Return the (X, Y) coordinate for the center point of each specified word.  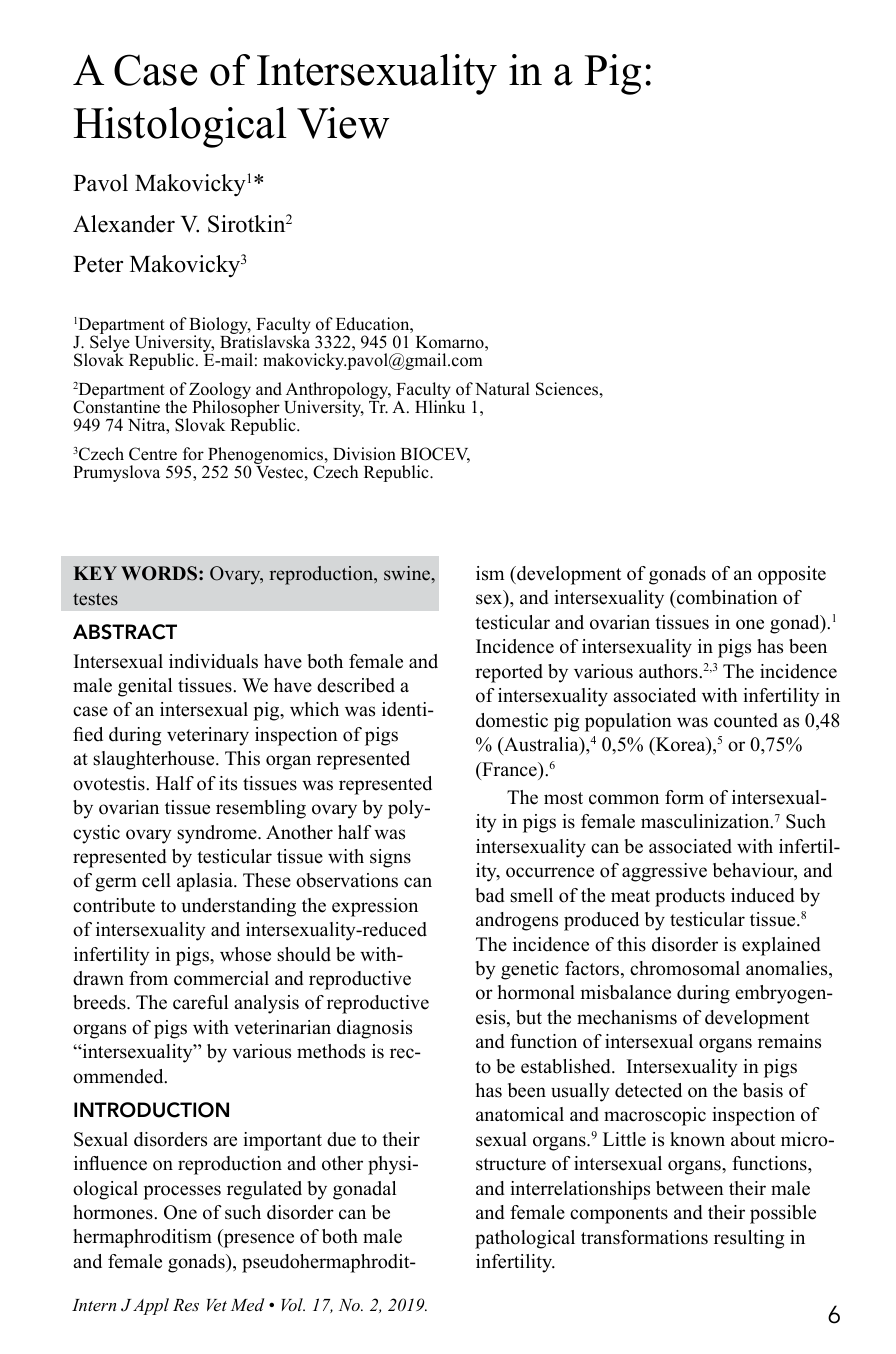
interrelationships (580, 1190)
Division (364, 454)
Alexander (124, 224)
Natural (502, 389)
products (690, 897)
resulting (749, 1239)
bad (490, 895)
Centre (153, 454)
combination (726, 599)
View (343, 123)
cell (156, 880)
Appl (151, 1306)
